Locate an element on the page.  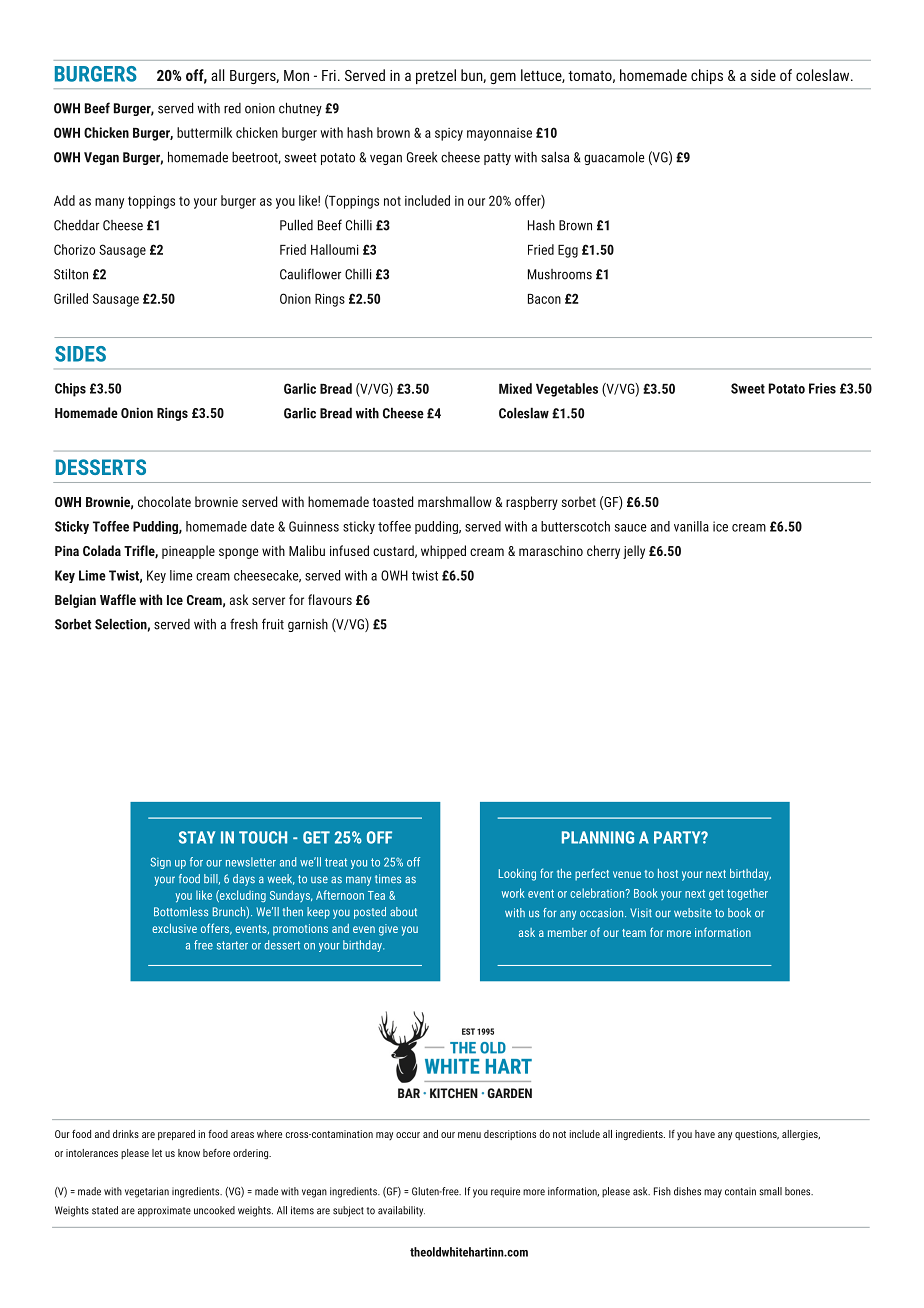
guacamole is located at coordinates (614, 158).
